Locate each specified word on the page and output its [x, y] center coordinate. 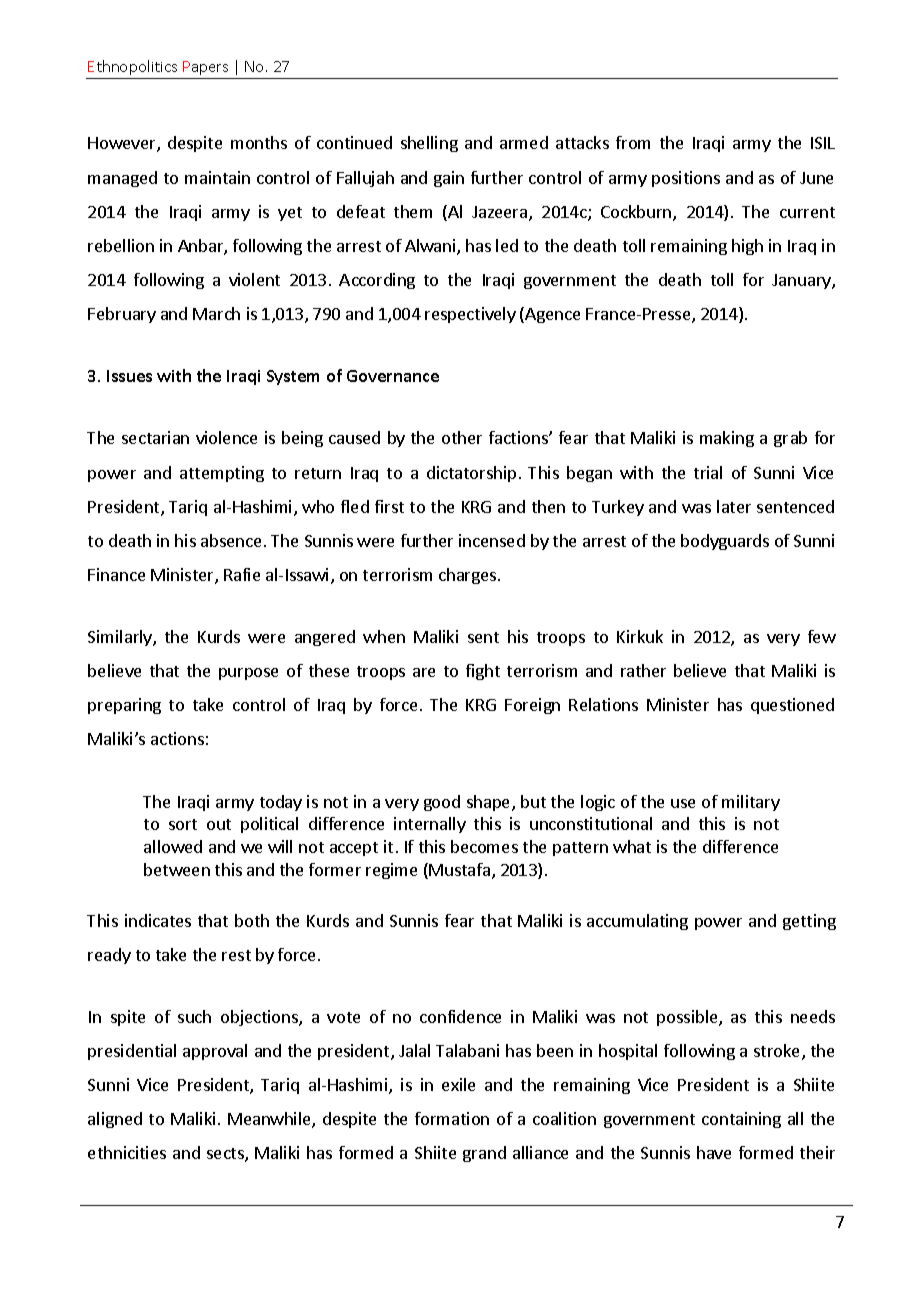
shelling [429, 144]
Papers [205, 68]
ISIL [823, 143]
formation [452, 1118]
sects [226, 1155]
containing [741, 1120]
